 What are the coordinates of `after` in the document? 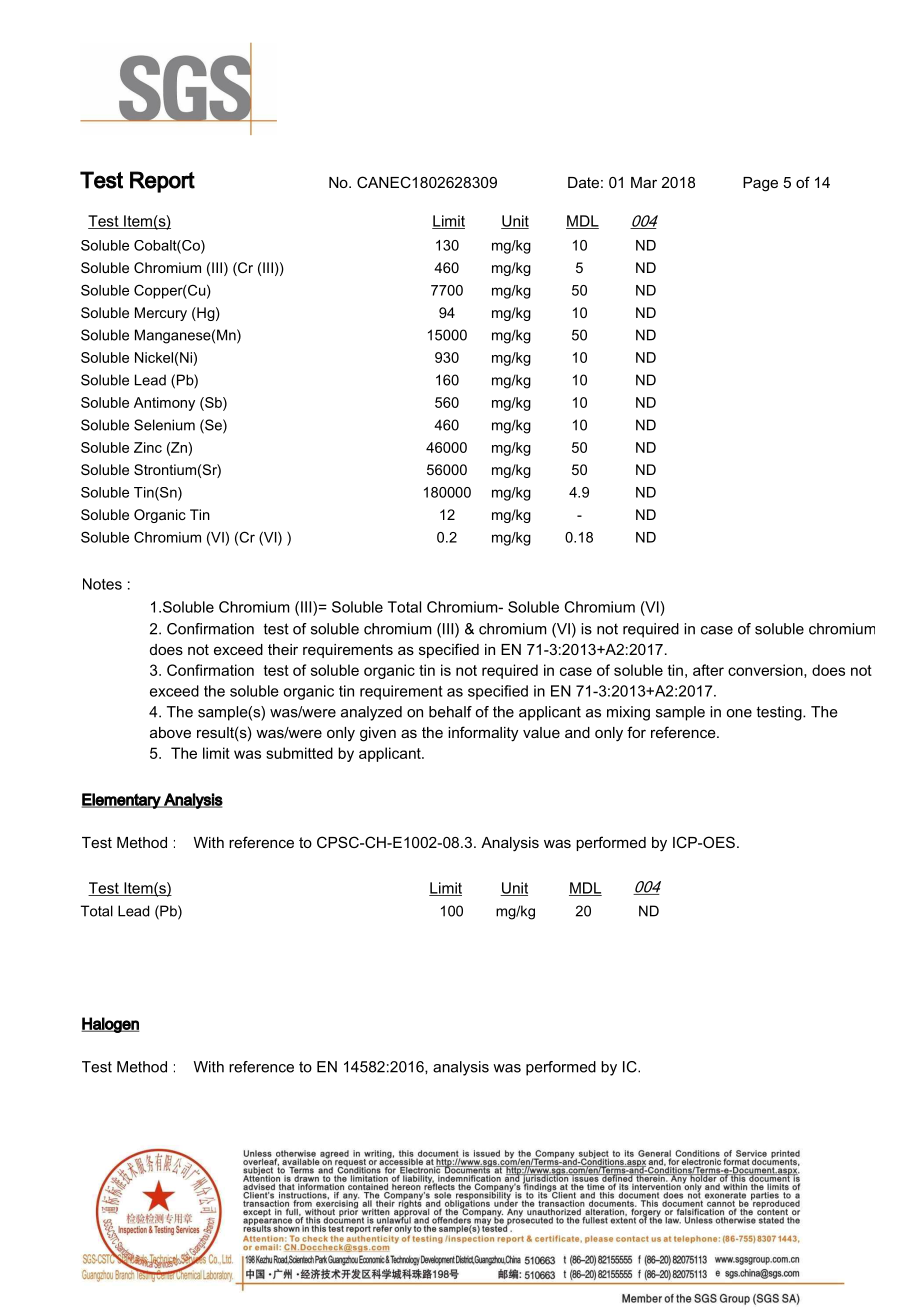 It's located at (708, 670).
